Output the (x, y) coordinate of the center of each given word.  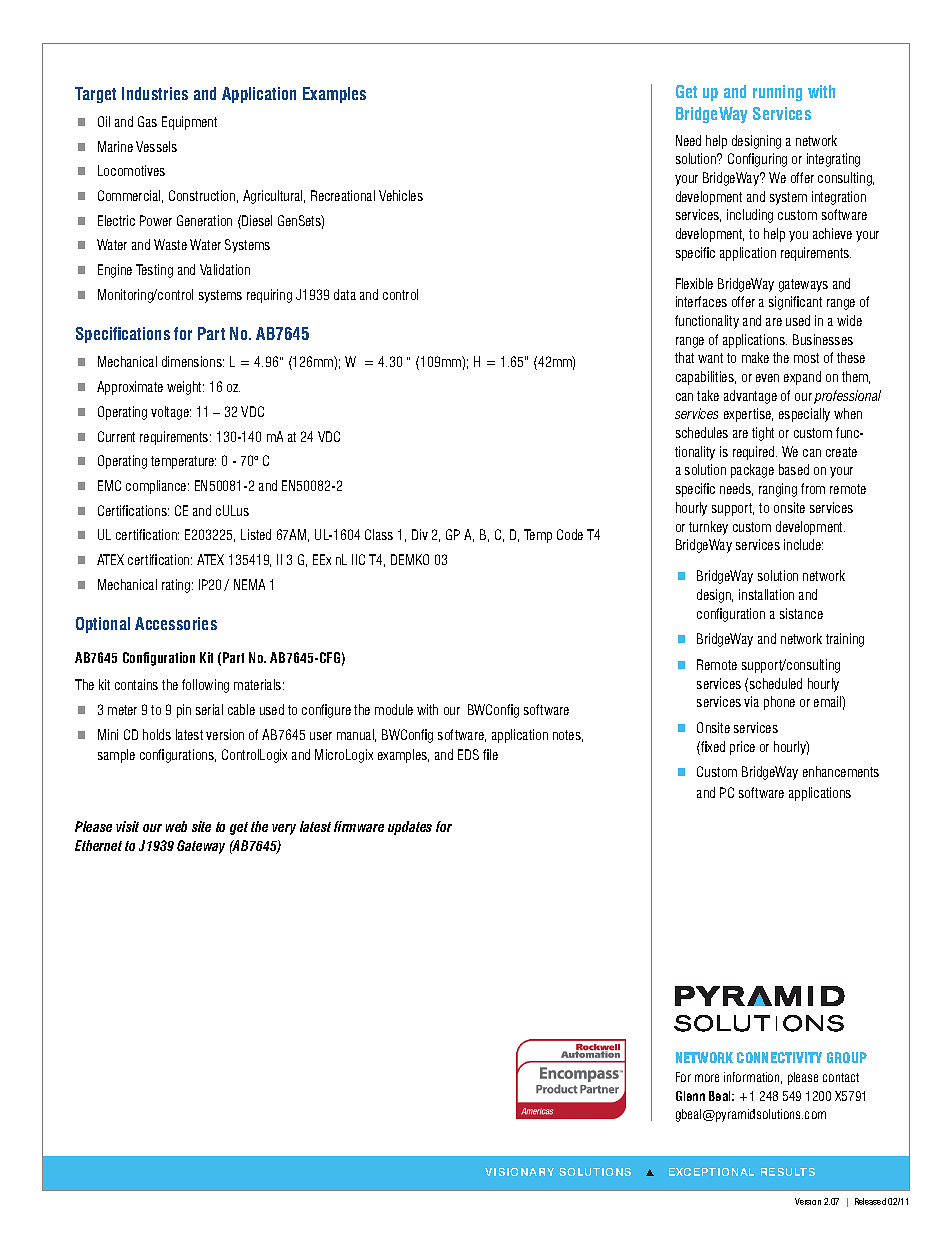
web (176, 826)
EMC (109, 485)
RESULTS (788, 1172)
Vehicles (401, 195)
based (794, 469)
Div (420, 534)
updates (410, 828)
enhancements (841, 771)
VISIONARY (519, 1172)
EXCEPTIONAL (711, 1172)
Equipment (189, 123)
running (777, 93)
